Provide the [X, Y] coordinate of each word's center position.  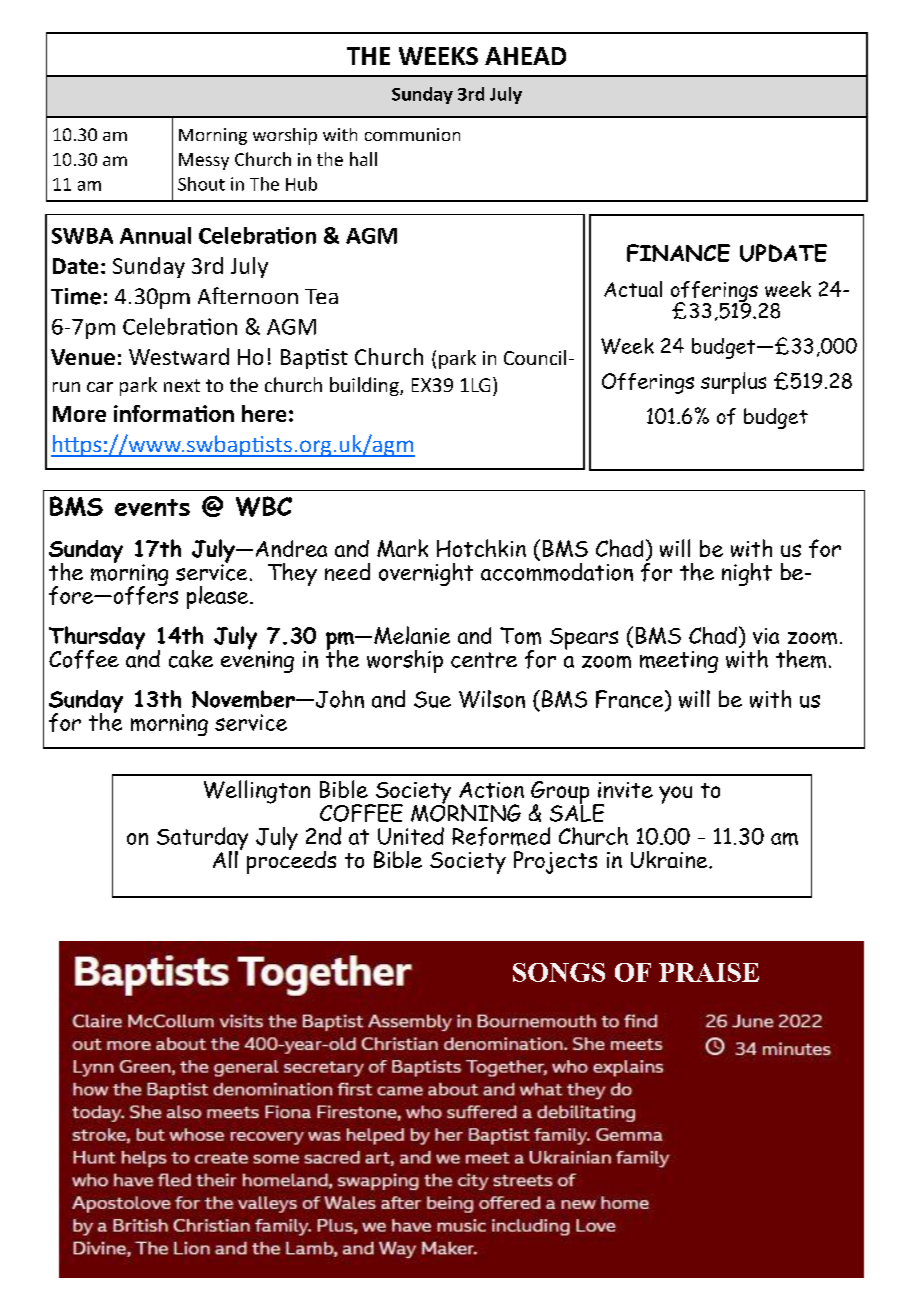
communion [412, 134]
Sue [432, 699]
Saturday [202, 840]
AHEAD [525, 56]
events [152, 507]
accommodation [557, 570]
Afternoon [248, 295]
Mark [402, 548]
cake [191, 659]
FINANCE [678, 253]
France [631, 700]
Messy [204, 161]
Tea [321, 296]
